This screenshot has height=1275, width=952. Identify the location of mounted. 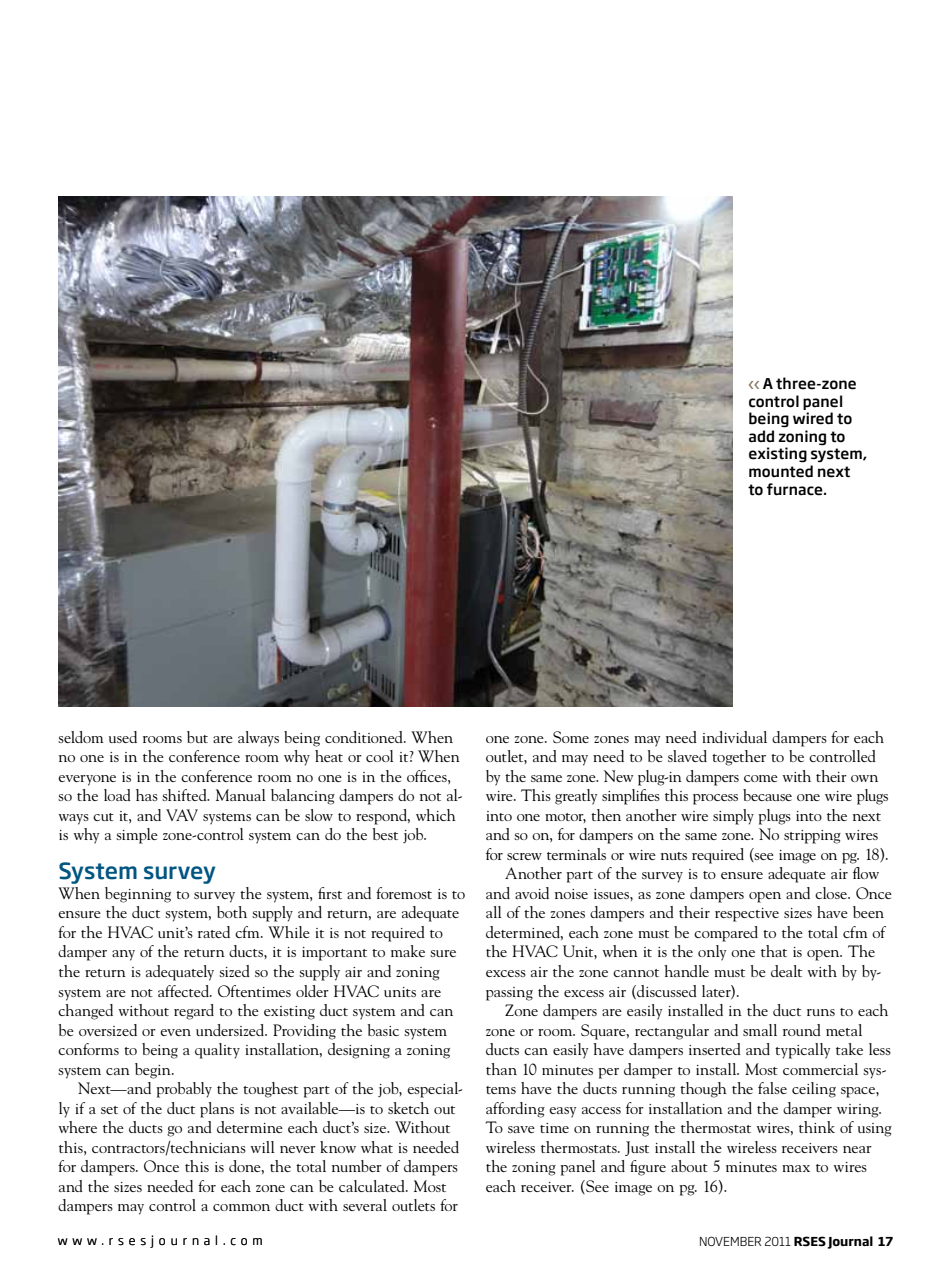
(781, 471).
